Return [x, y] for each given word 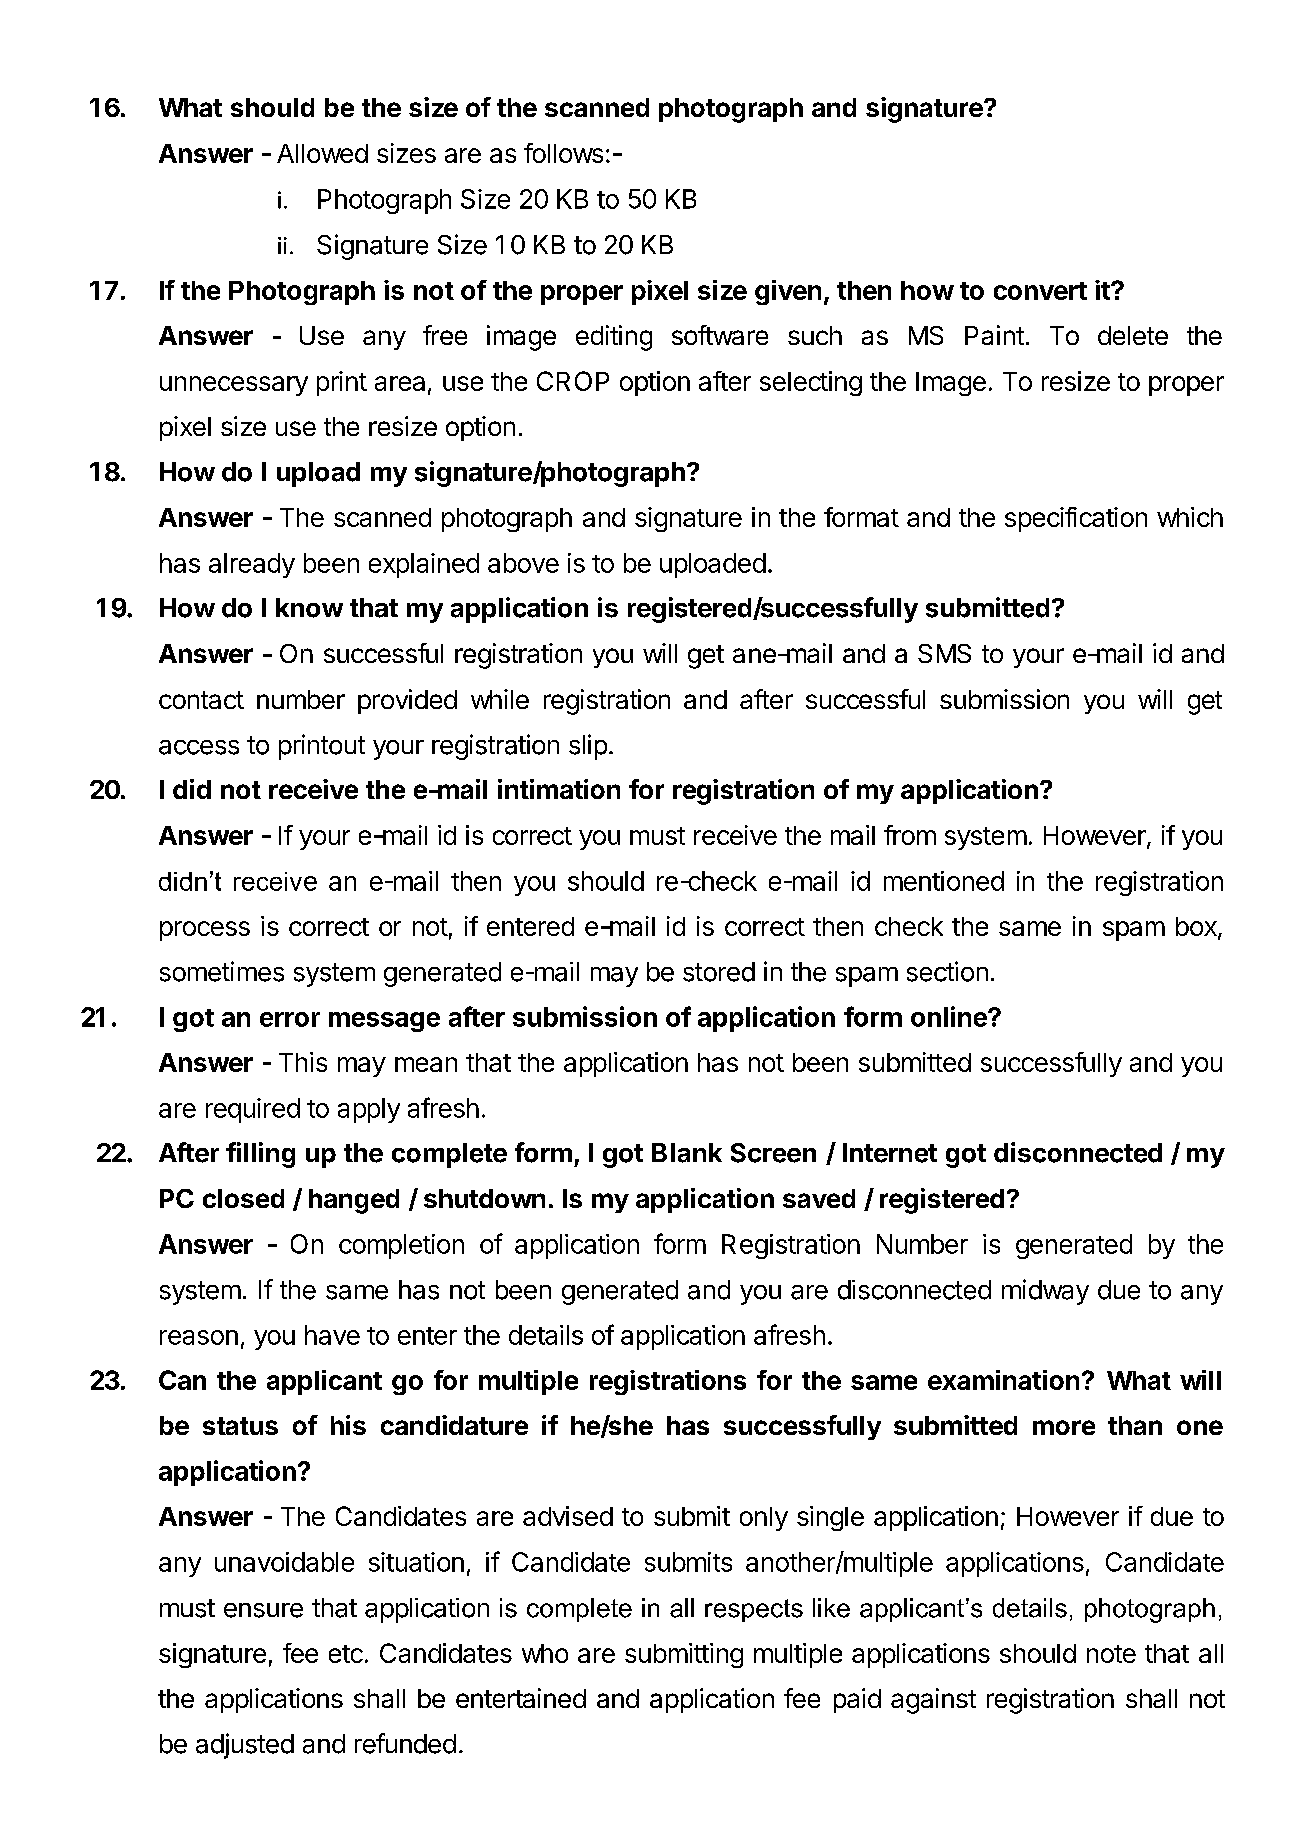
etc [346, 1654]
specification [1076, 519]
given [788, 292]
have [332, 1335]
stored [719, 972]
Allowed [322, 153]
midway [1045, 1292]
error [290, 1019]
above [523, 563]
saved [819, 1198]
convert [1040, 291]
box [1197, 928]
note [1111, 1654]
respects [754, 1610]
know [309, 608]
